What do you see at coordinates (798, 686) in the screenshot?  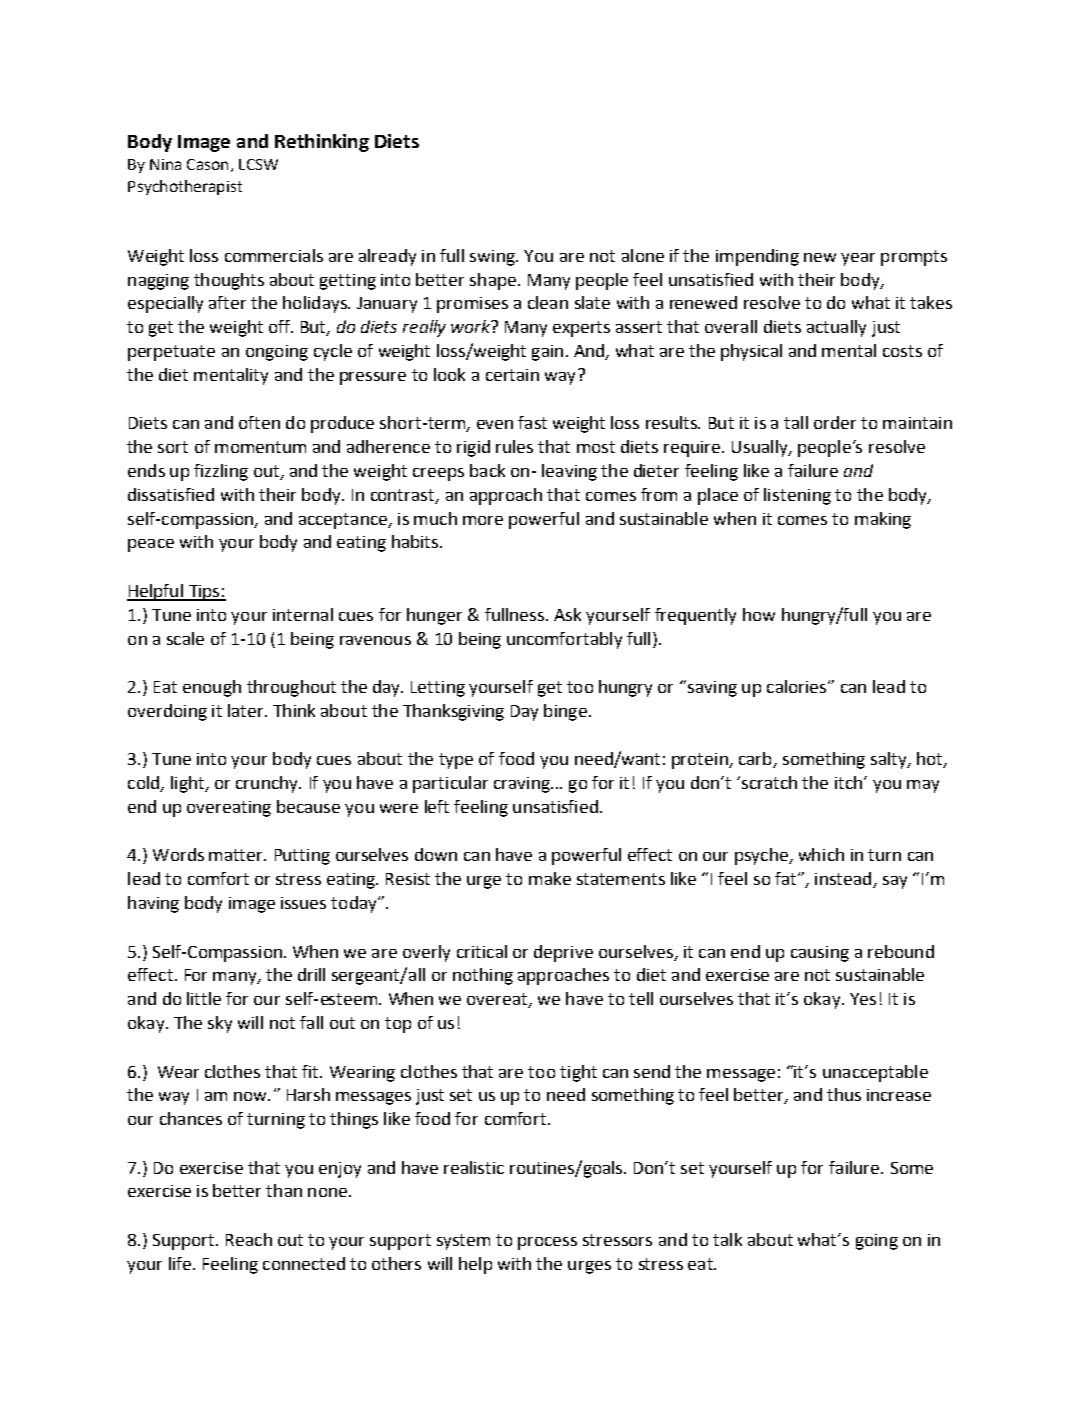 I see `calories` at bounding box center [798, 686].
